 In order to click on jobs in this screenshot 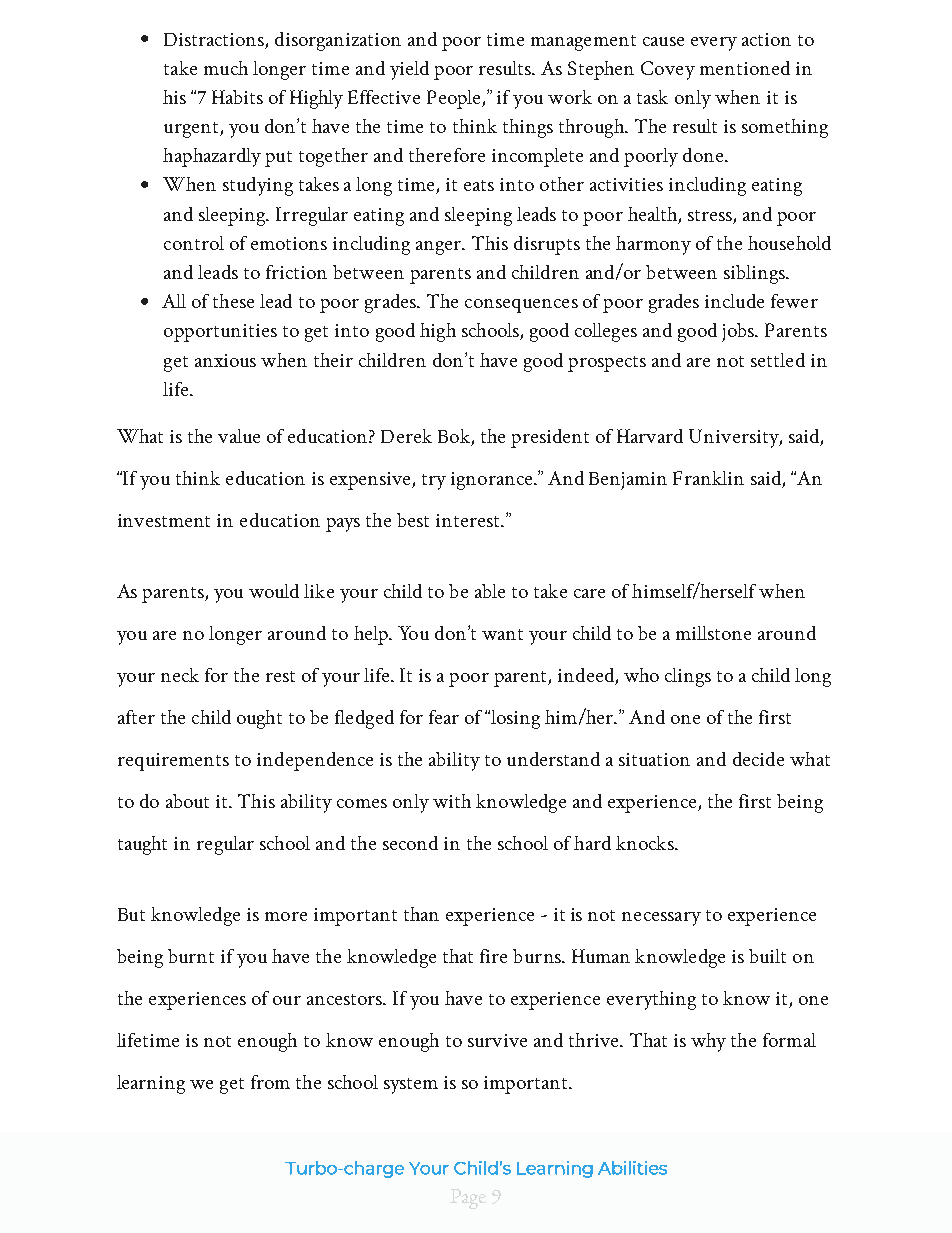, I will do `click(739, 332)`.
